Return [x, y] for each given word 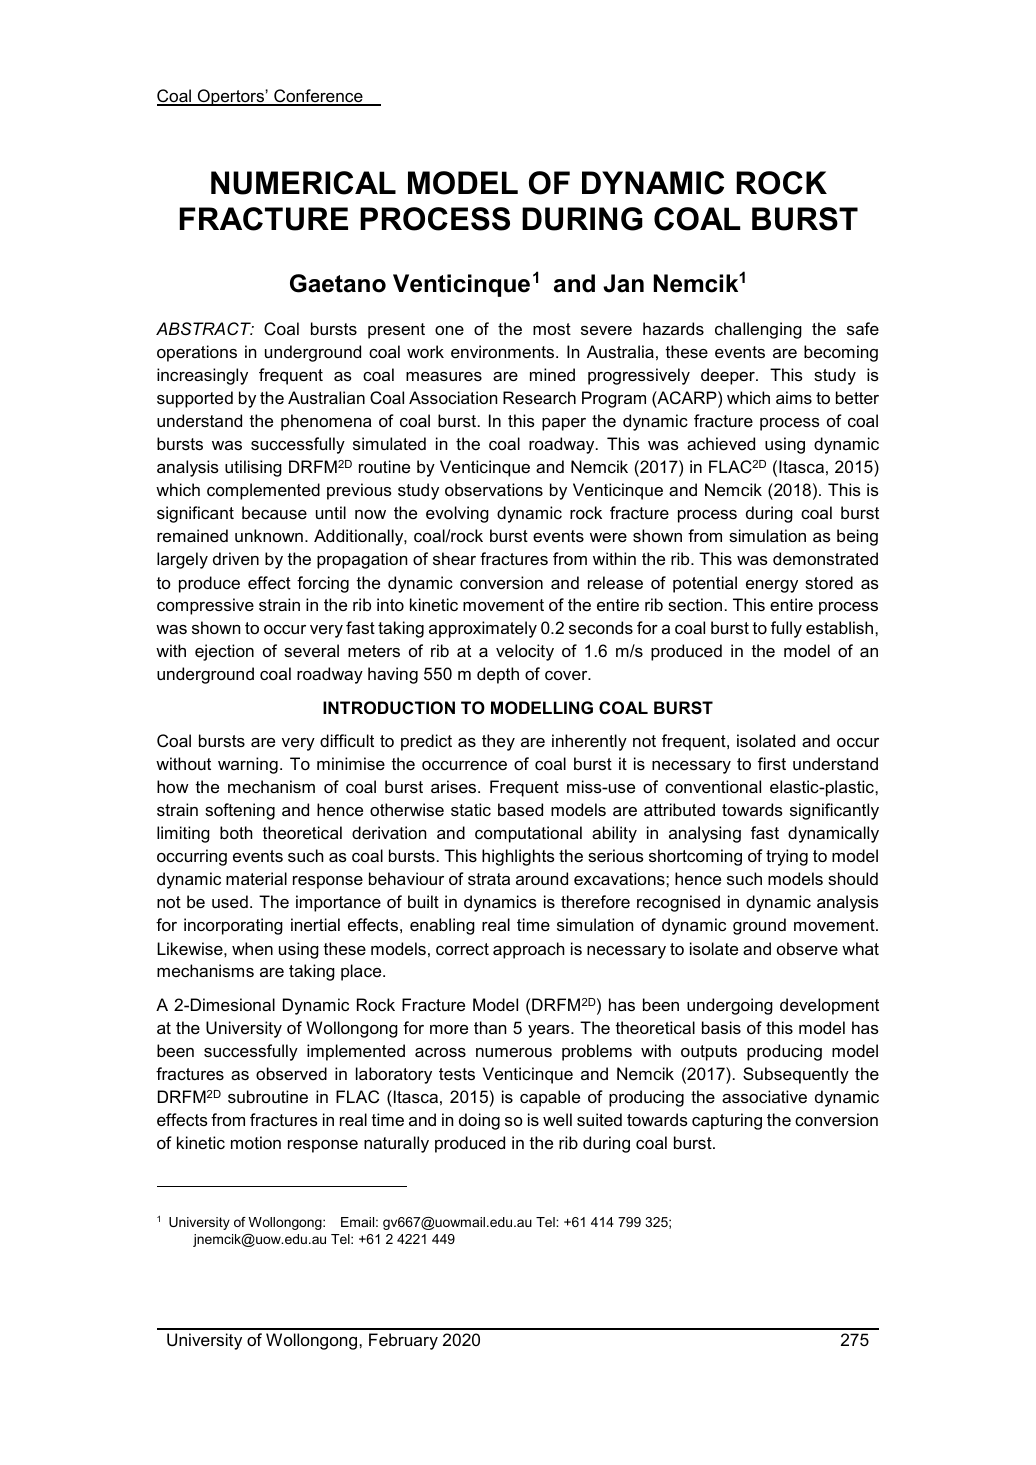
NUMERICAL [303, 183]
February [403, 1341]
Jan [623, 283]
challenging [758, 330]
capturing [727, 1121]
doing [479, 1121]
